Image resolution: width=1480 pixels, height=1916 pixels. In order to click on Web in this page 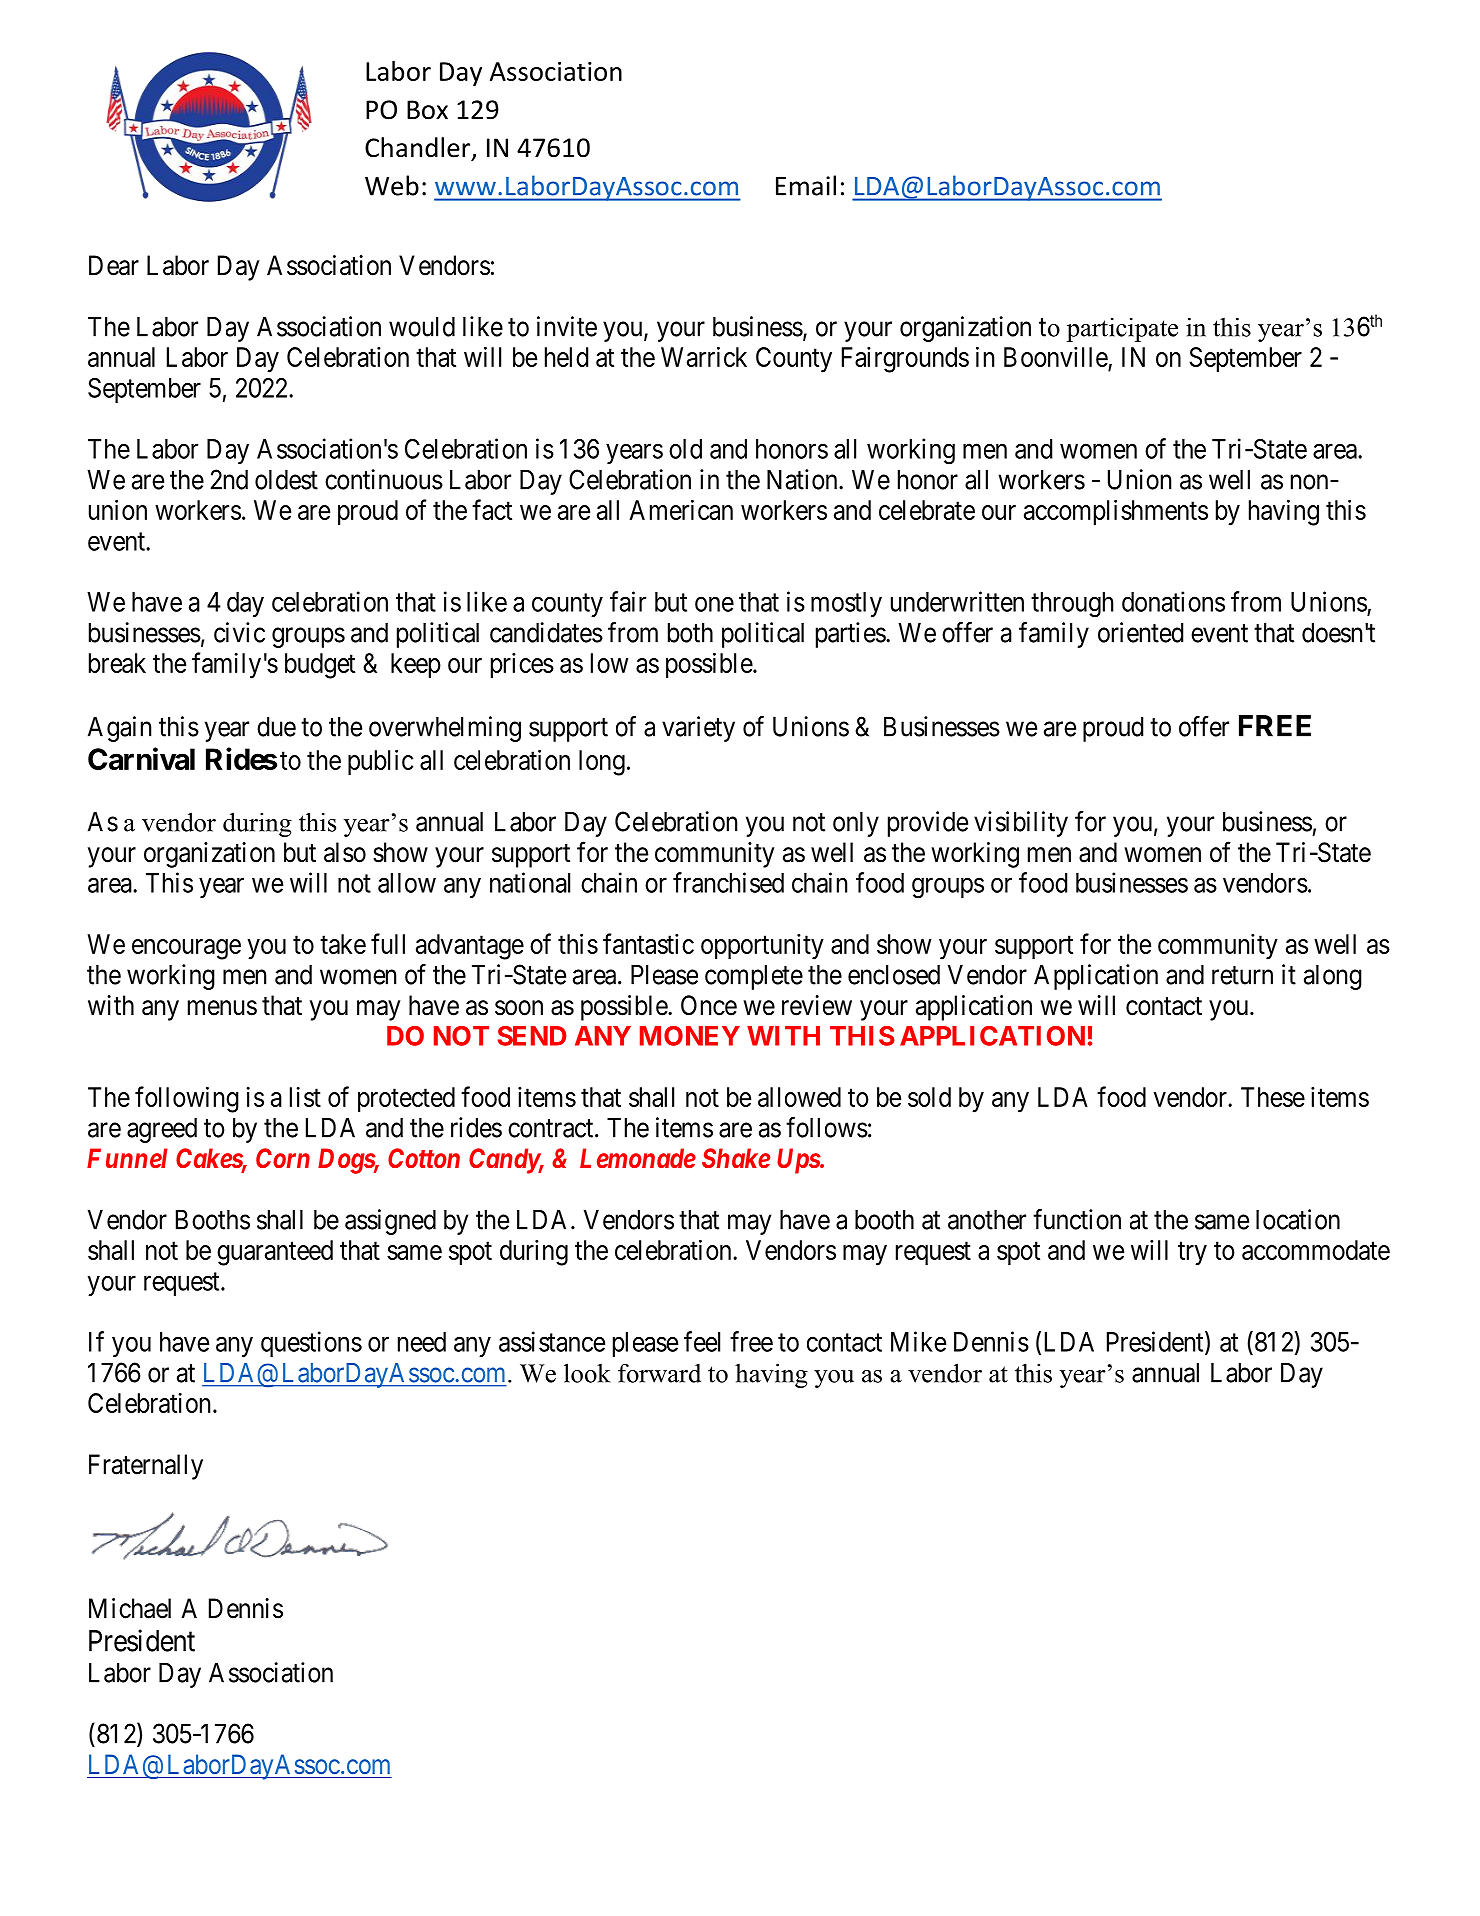, I will do `click(392, 185)`.
